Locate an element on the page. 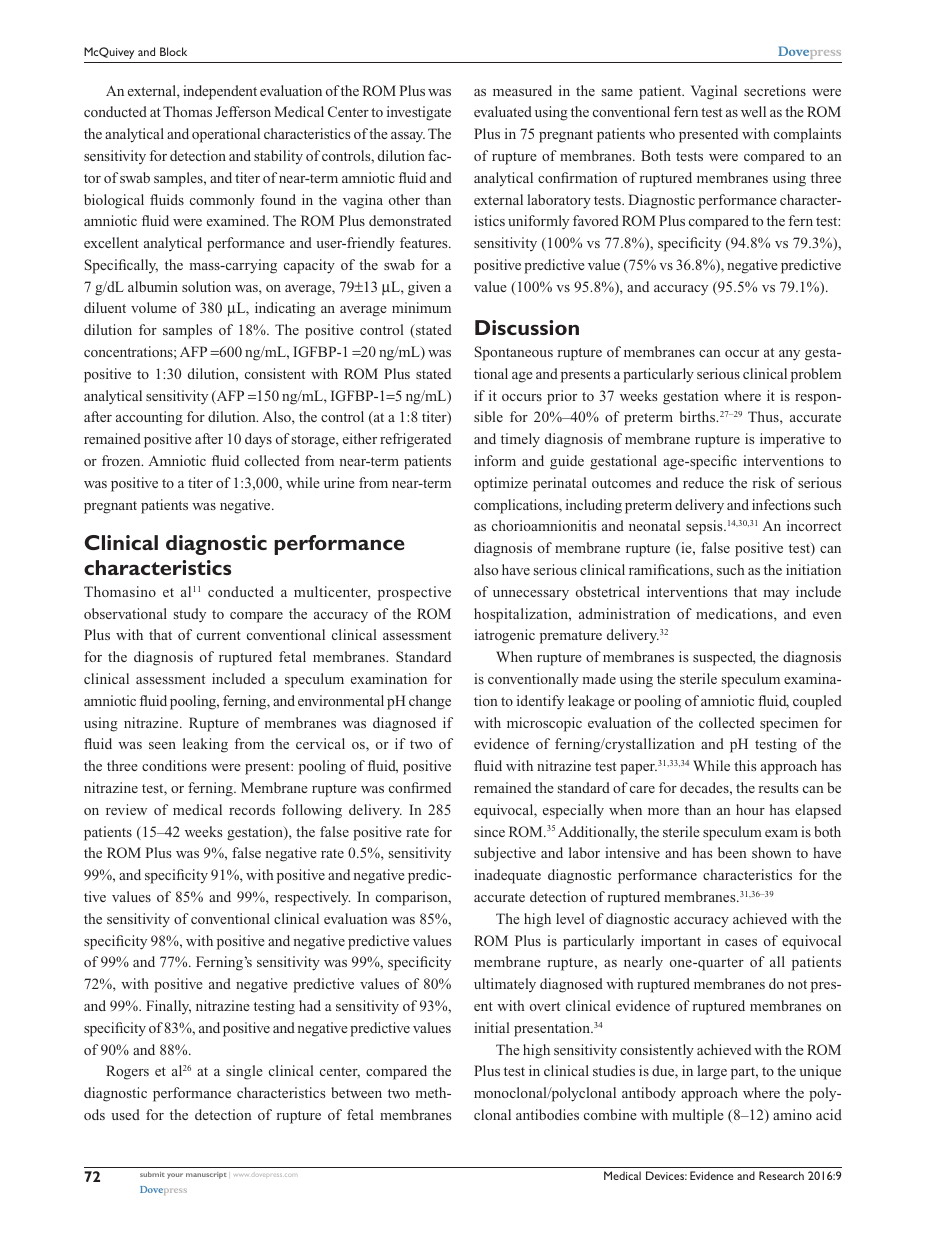 The image size is (952, 1233). been is located at coordinates (732, 852).
